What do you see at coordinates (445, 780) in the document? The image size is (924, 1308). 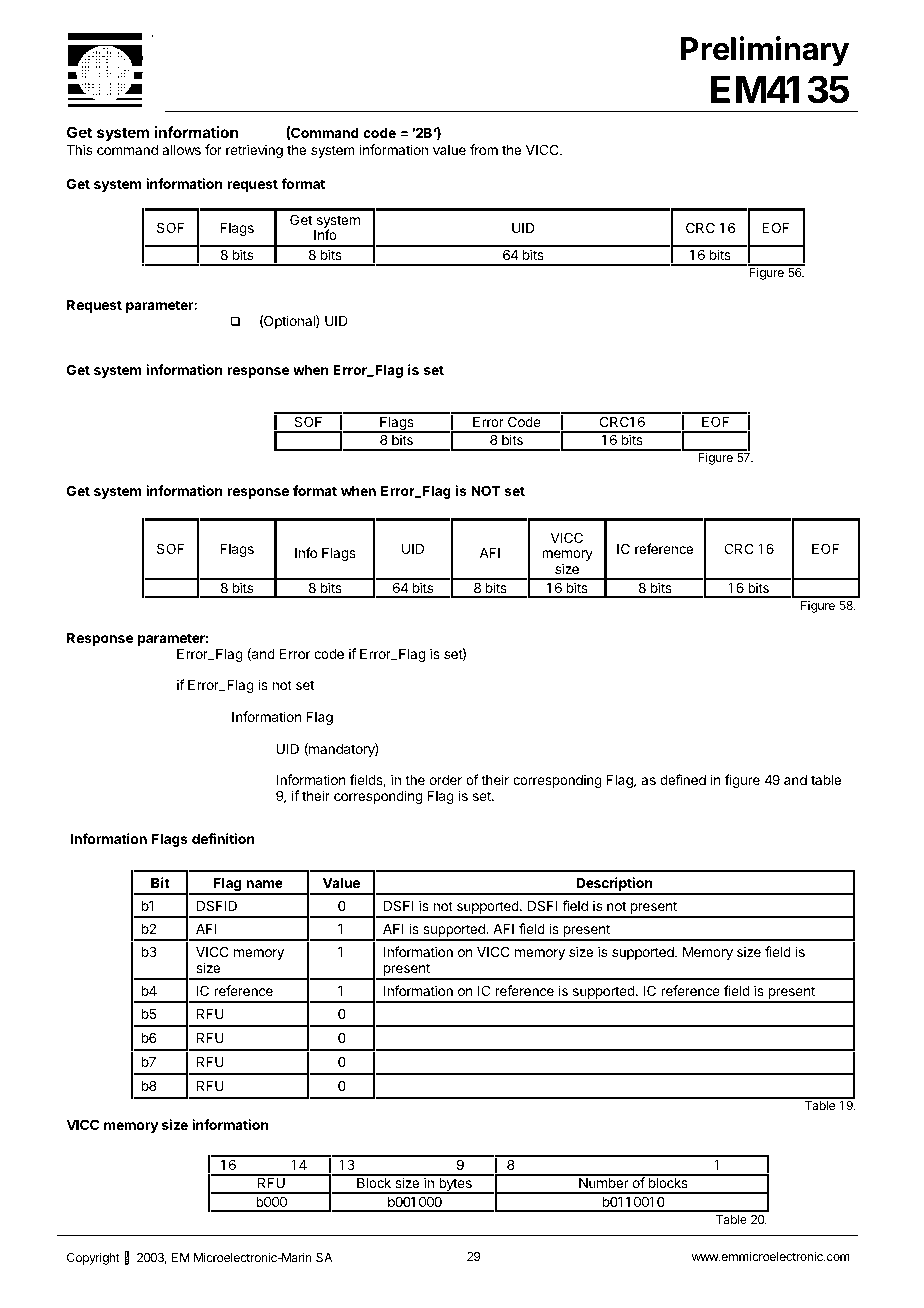 I see `order` at bounding box center [445, 780].
